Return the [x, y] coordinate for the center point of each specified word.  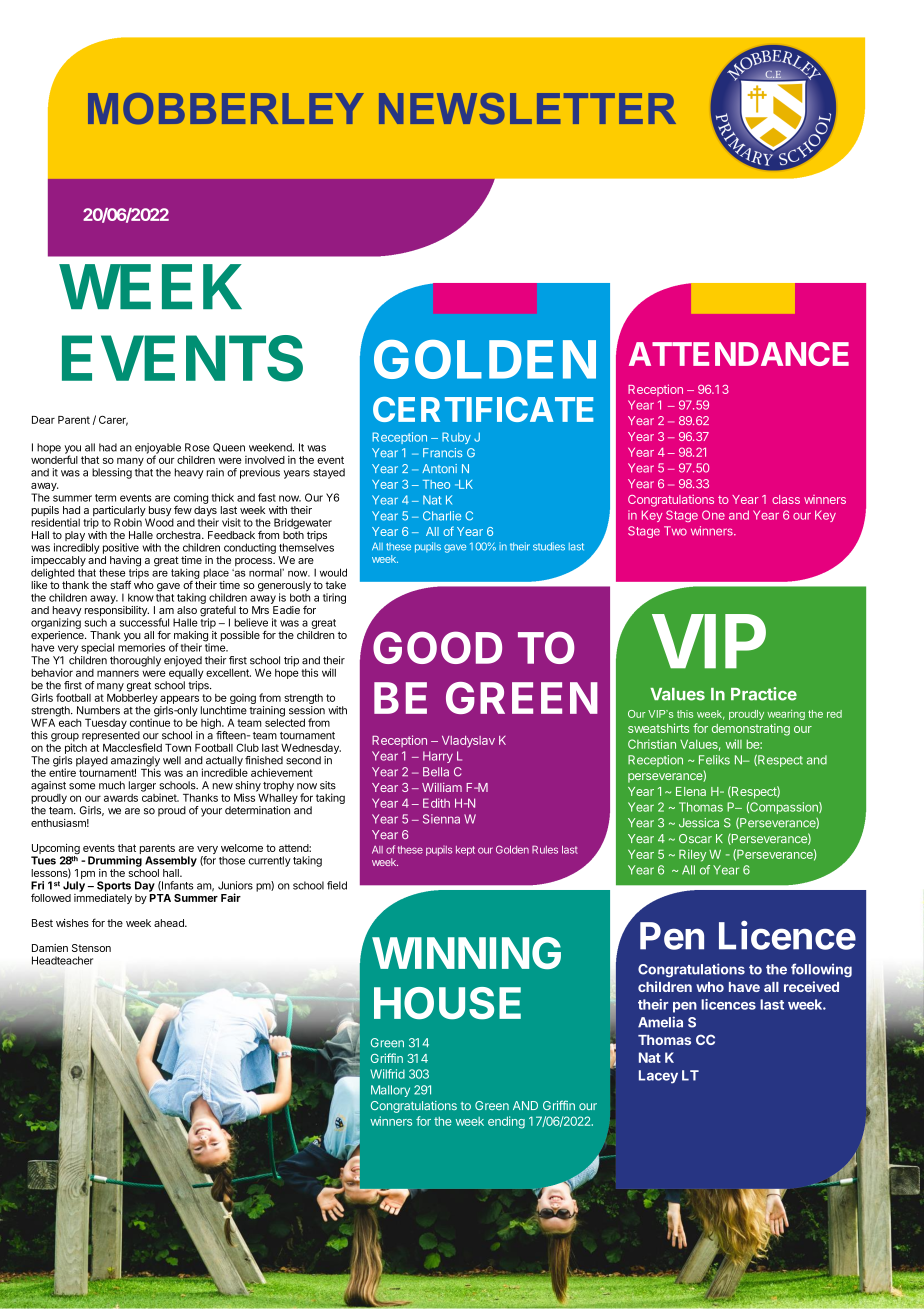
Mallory [390, 1091]
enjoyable [158, 449]
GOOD [437, 647]
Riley [692, 855]
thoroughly [135, 661]
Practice [764, 694]
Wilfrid [387, 1074]
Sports [114, 886]
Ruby [456, 438]
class [786, 499]
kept [465, 851]
